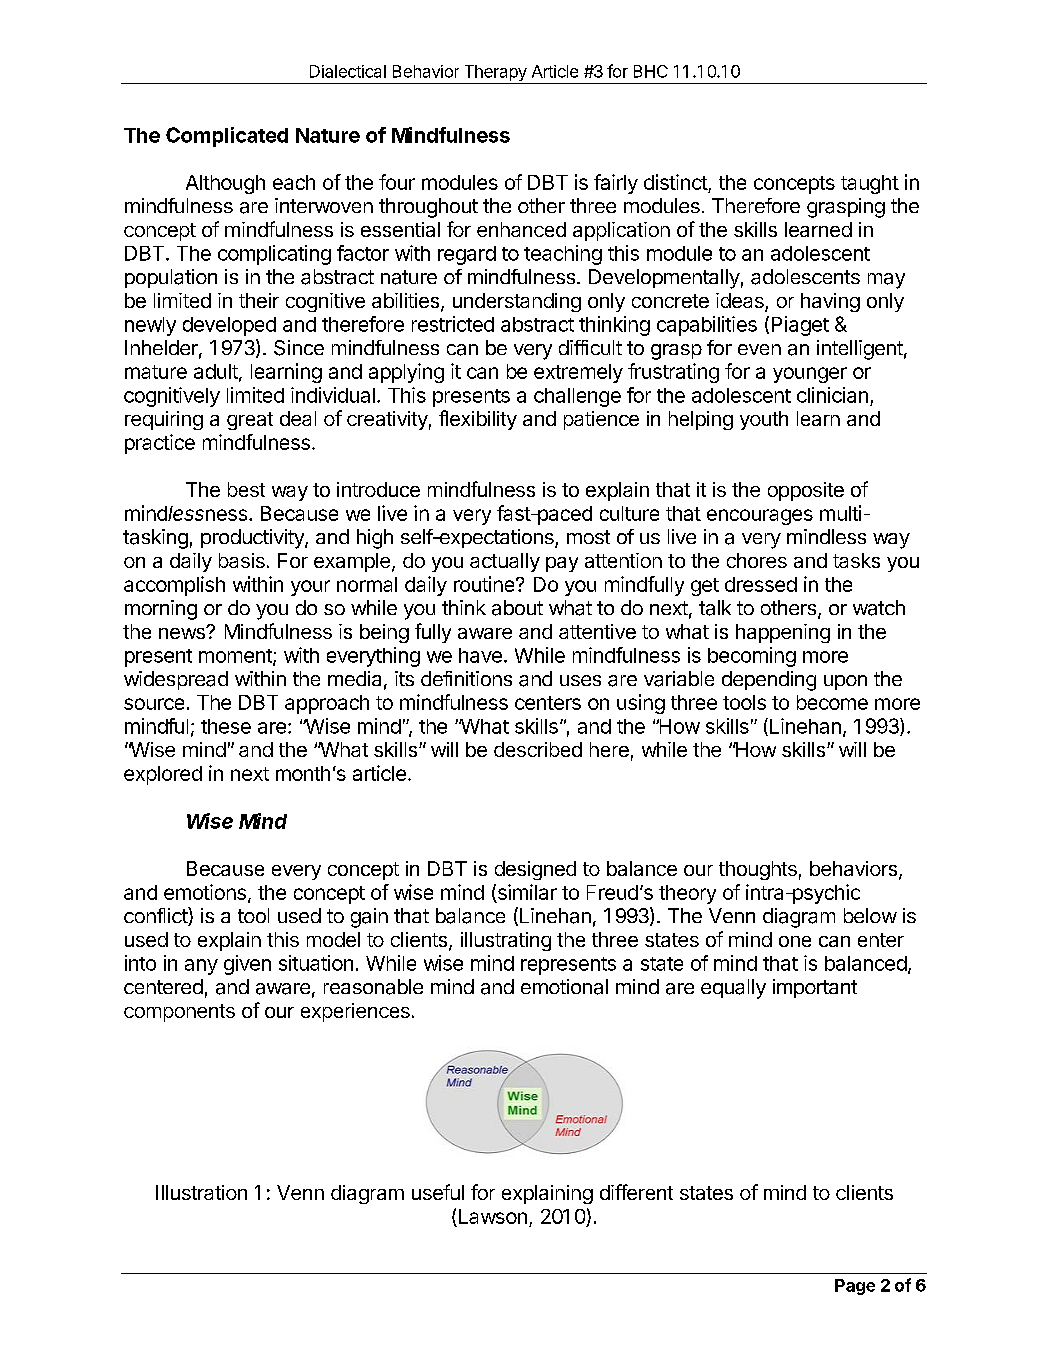 The image size is (1048, 1357). Describe the element at coordinates (205, 892) in the page. I see `emotions` at that location.
